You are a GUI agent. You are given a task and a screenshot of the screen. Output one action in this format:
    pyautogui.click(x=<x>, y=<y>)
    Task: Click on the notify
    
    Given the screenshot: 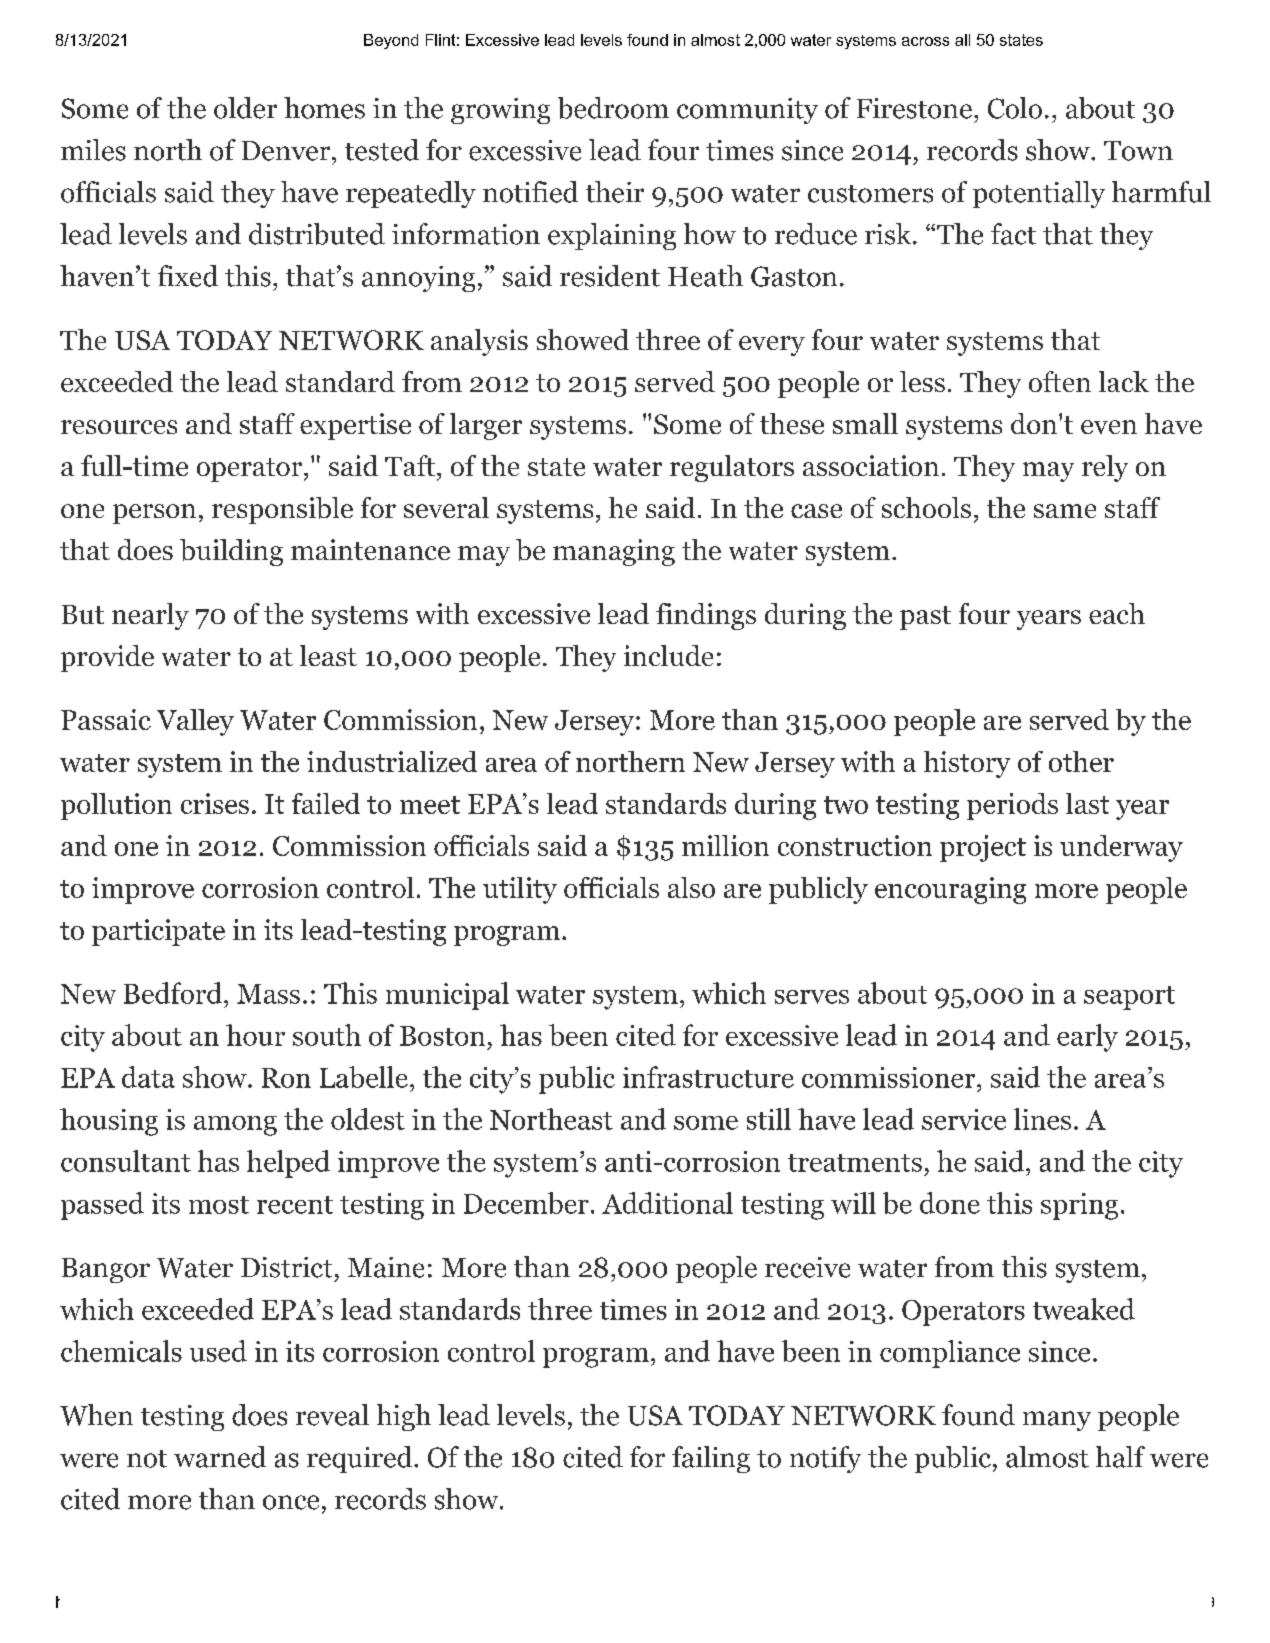 What is the action you would take?
    pyautogui.click(x=825, y=1459)
